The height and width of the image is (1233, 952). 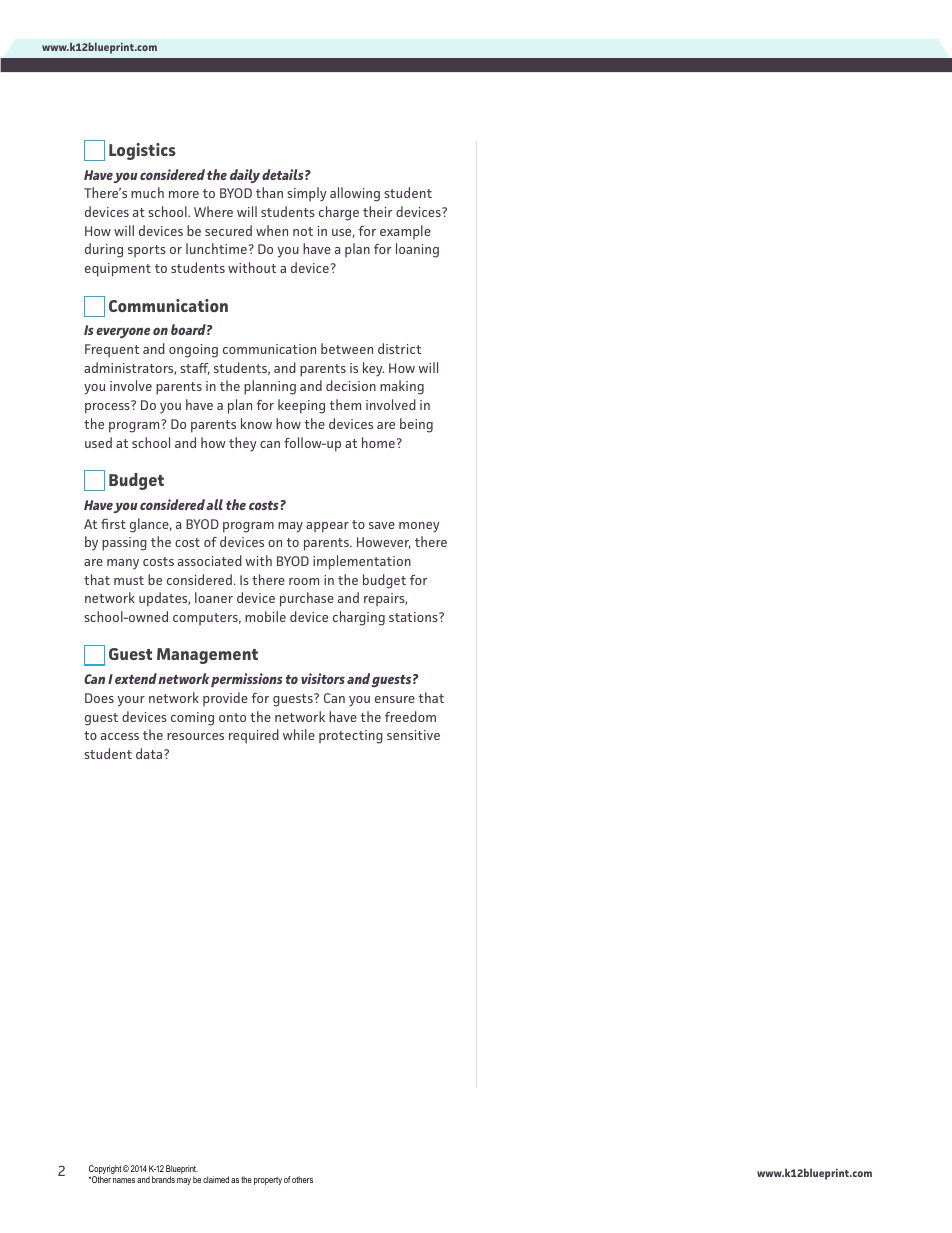 What do you see at coordinates (254, 736) in the image?
I see `required` at bounding box center [254, 736].
